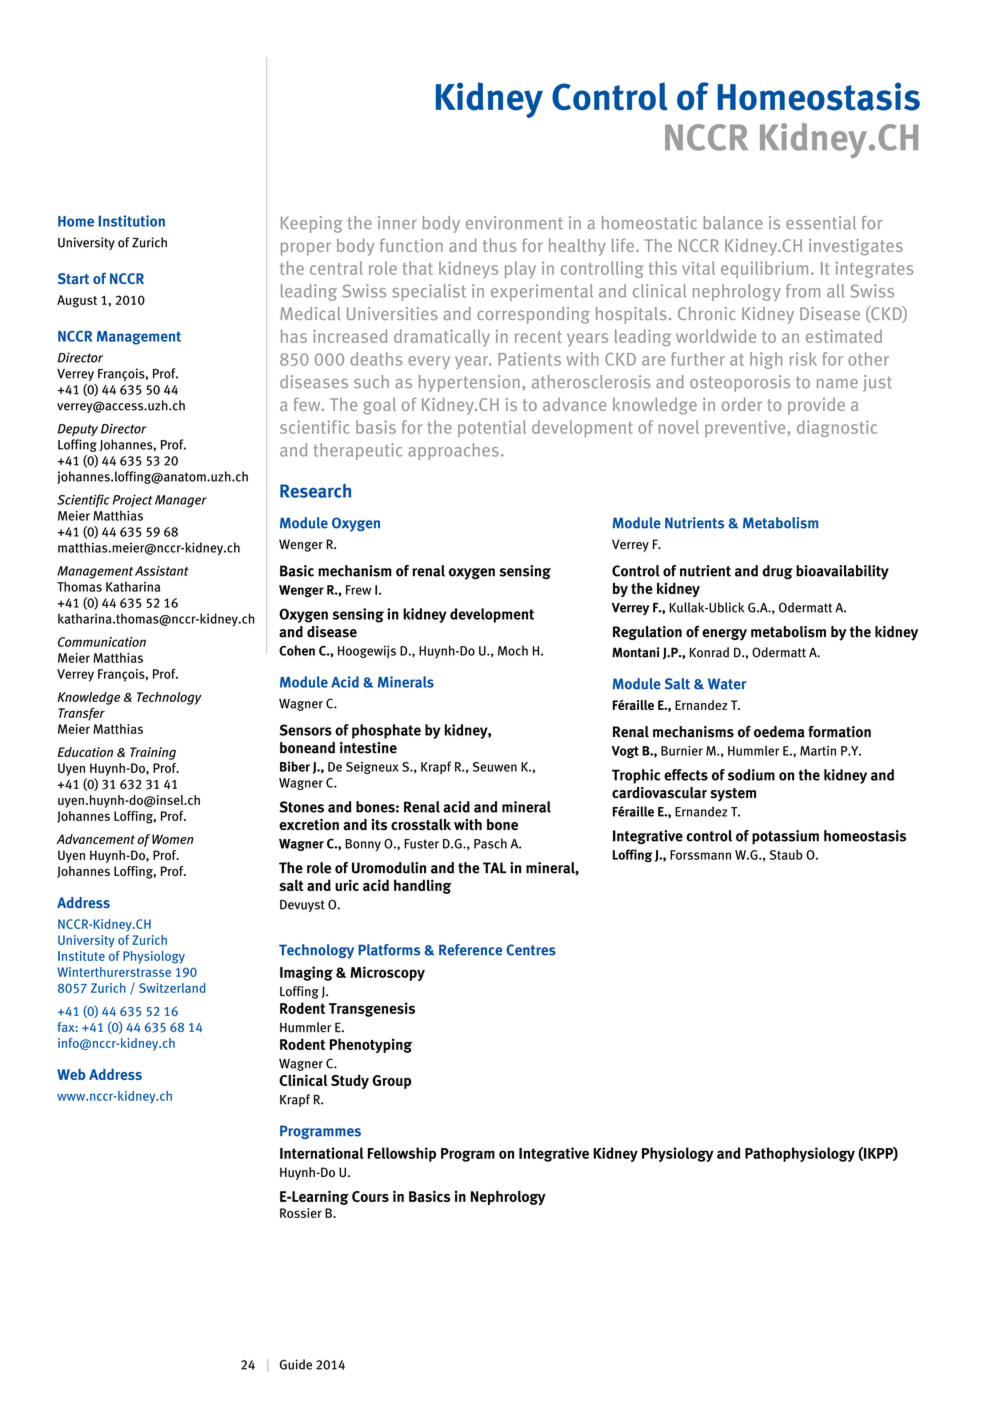 This page has height=1417, width=1002. What do you see at coordinates (499, 245) in the page?
I see `thus` at bounding box center [499, 245].
